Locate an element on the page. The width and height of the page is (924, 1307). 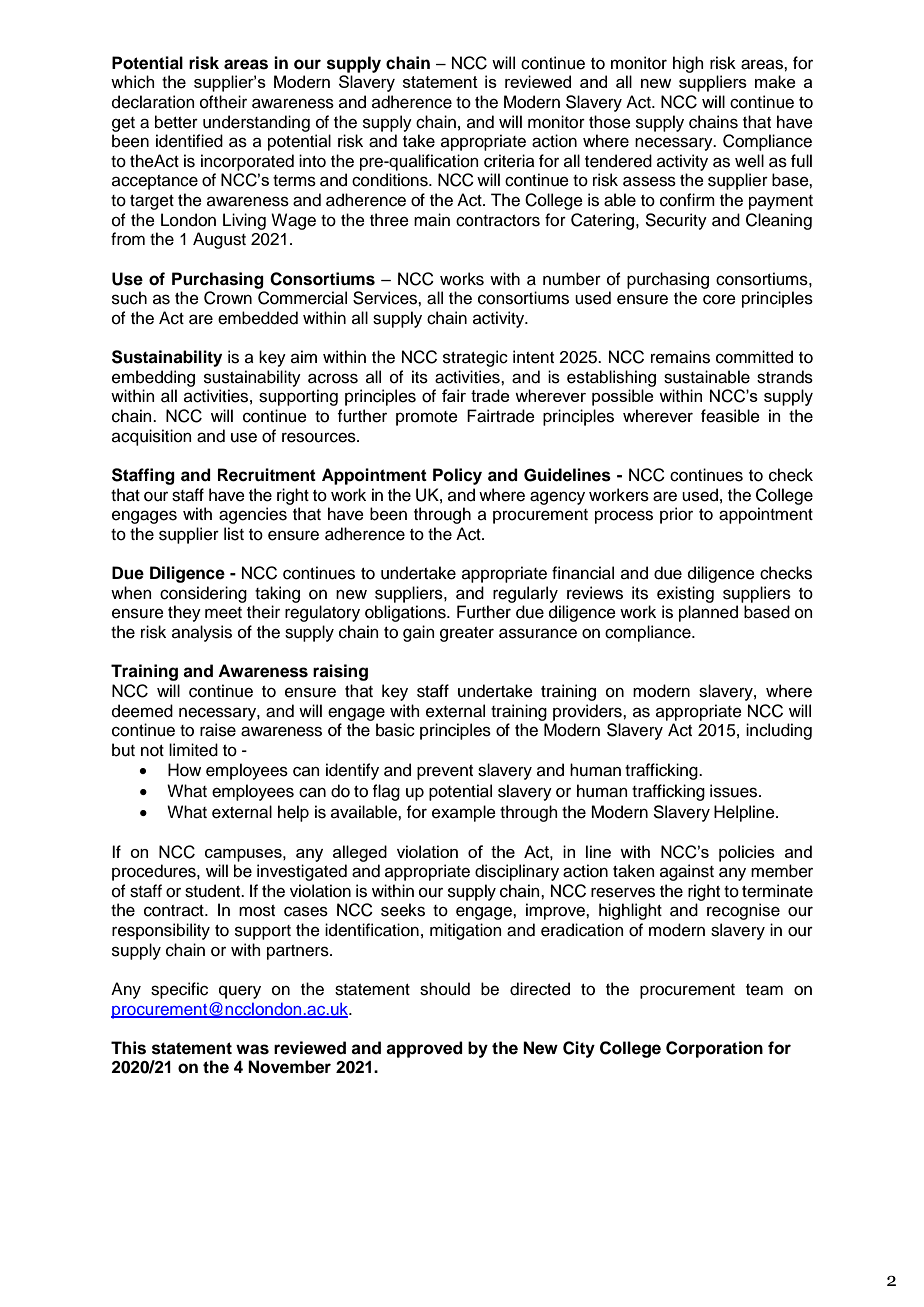
regularly is located at coordinates (525, 594).
